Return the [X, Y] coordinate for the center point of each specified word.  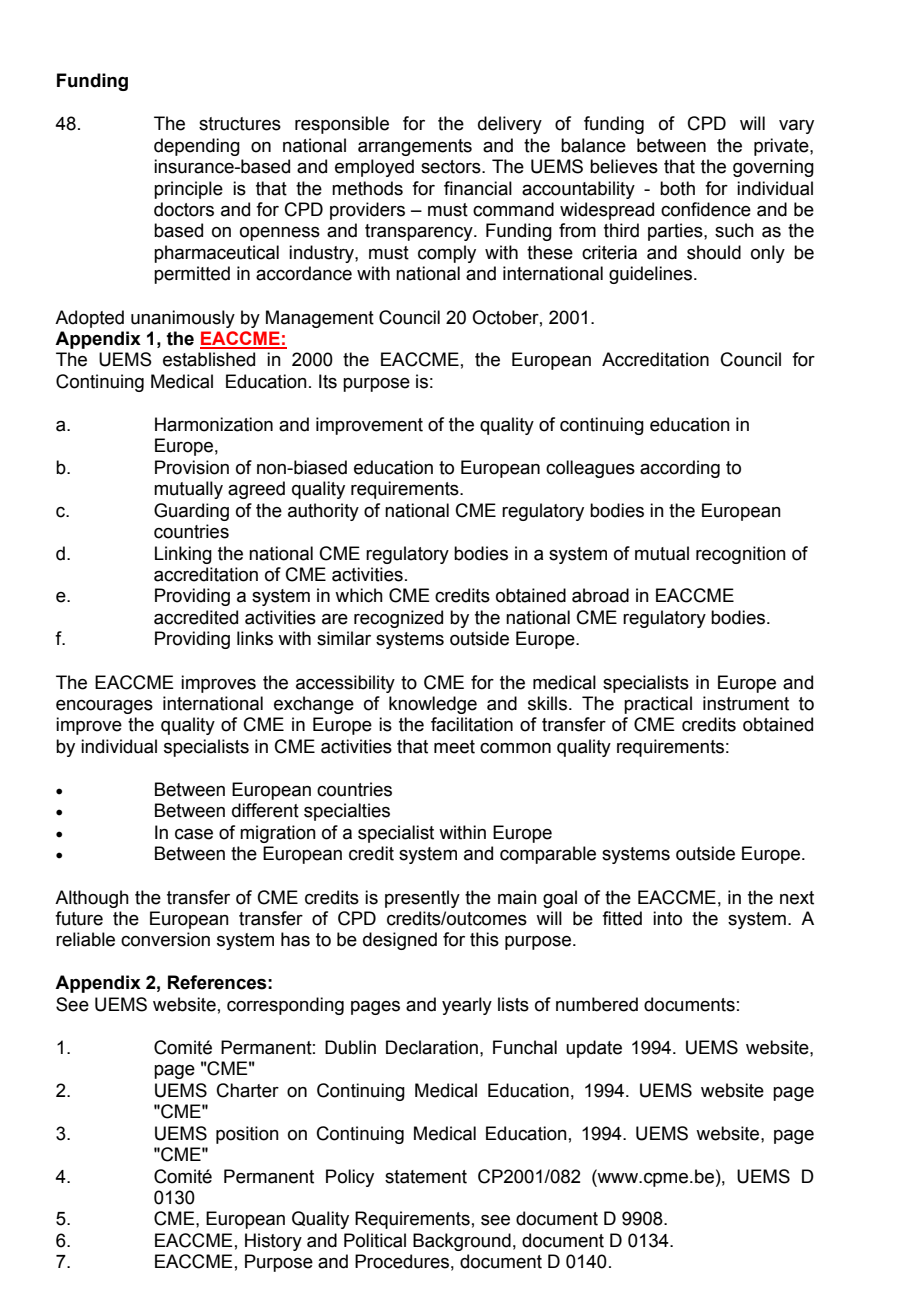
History [273, 1242]
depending [197, 147]
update [594, 1049]
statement [426, 1177]
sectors [452, 167]
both [677, 188]
